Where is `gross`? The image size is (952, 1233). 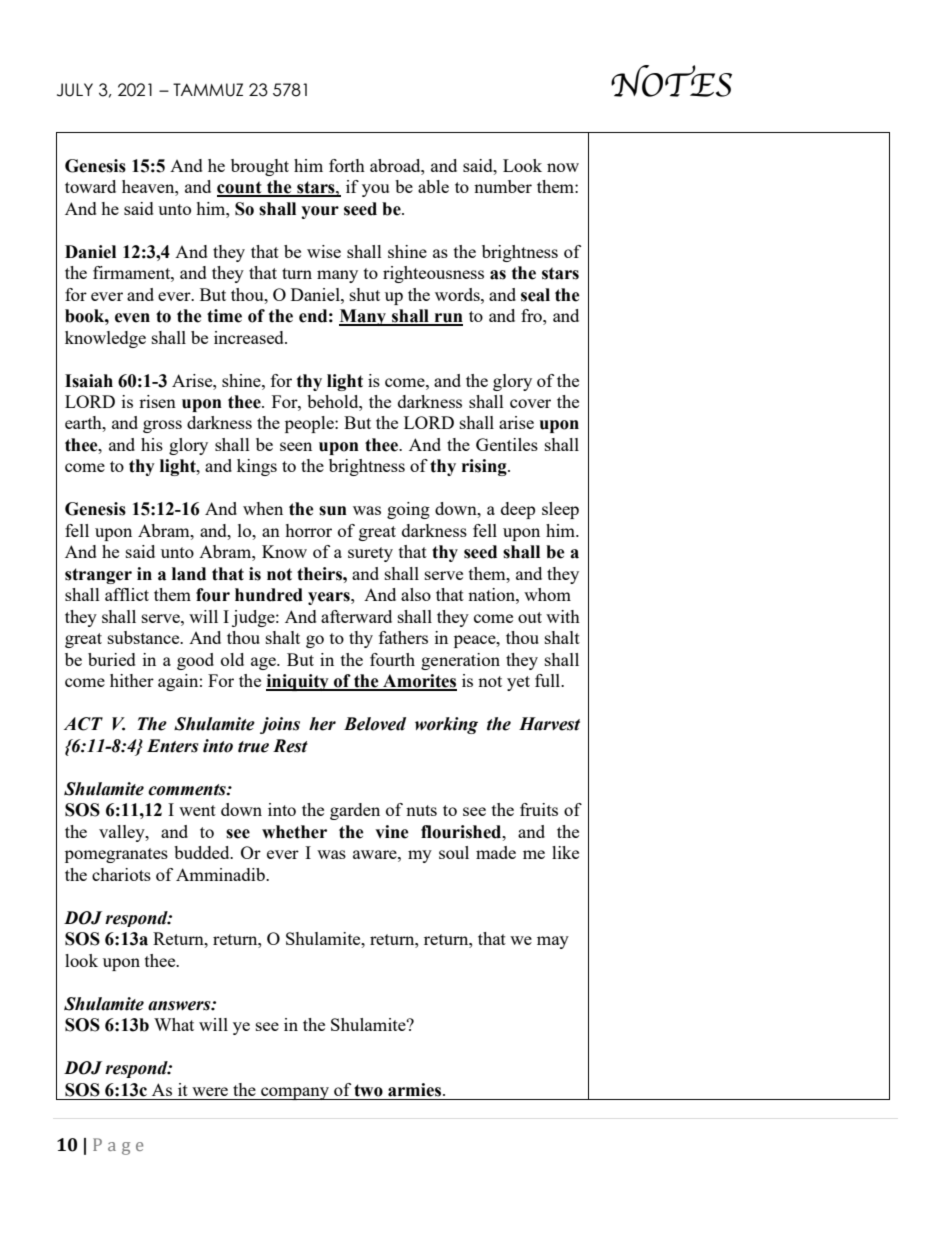
gross is located at coordinates (162, 426).
